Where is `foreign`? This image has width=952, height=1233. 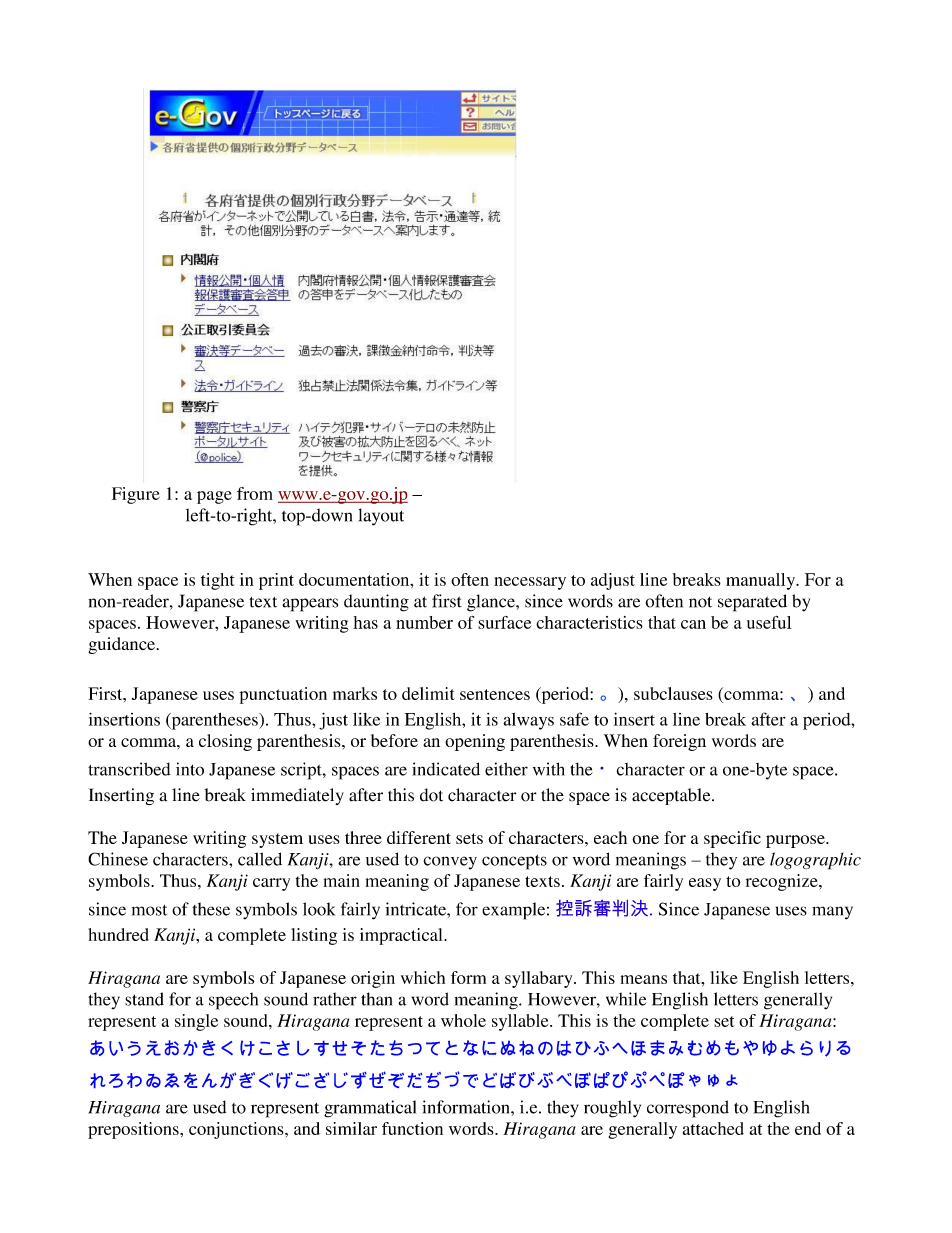 foreign is located at coordinates (679, 742).
